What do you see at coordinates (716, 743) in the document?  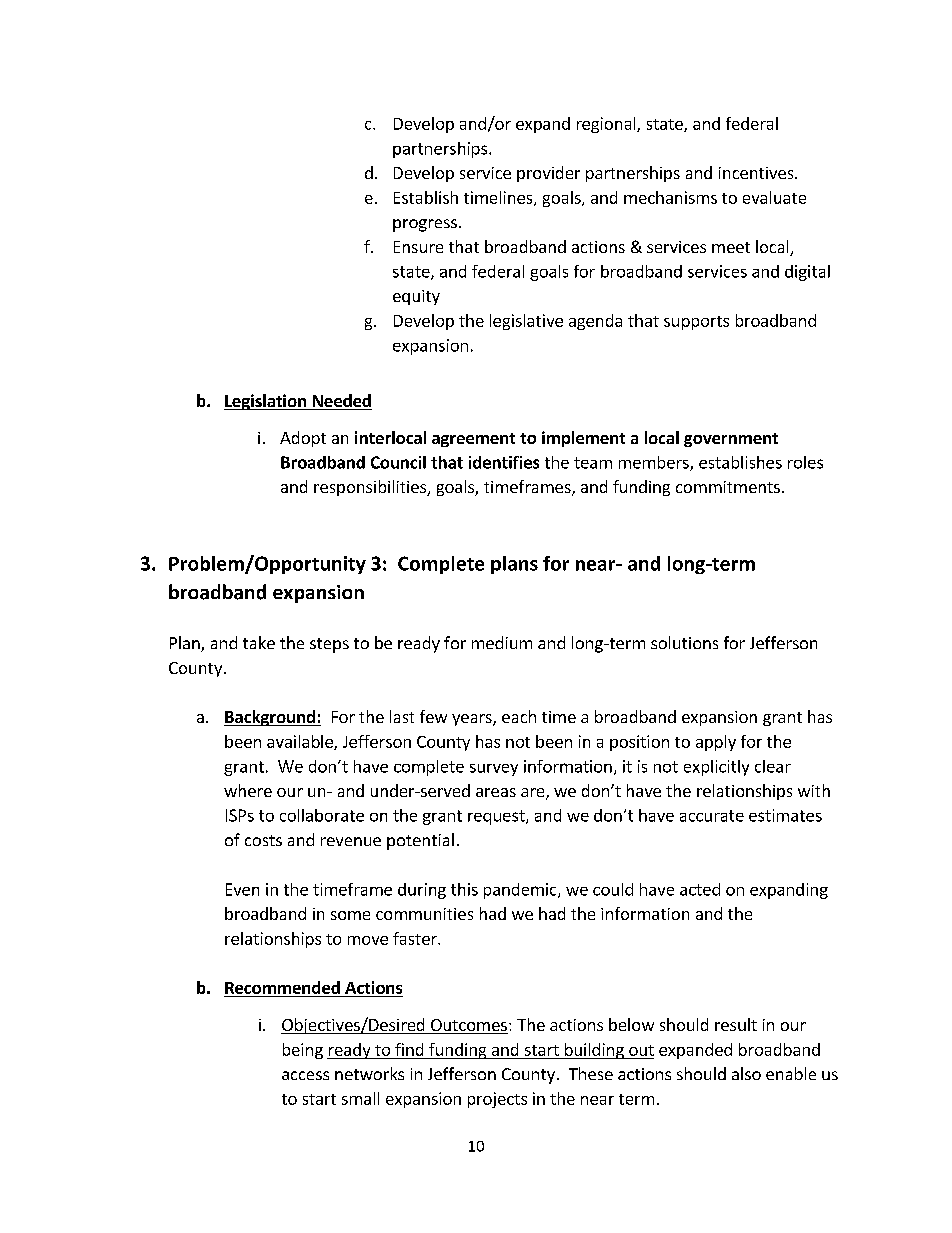 I see `apply` at bounding box center [716, 743].
